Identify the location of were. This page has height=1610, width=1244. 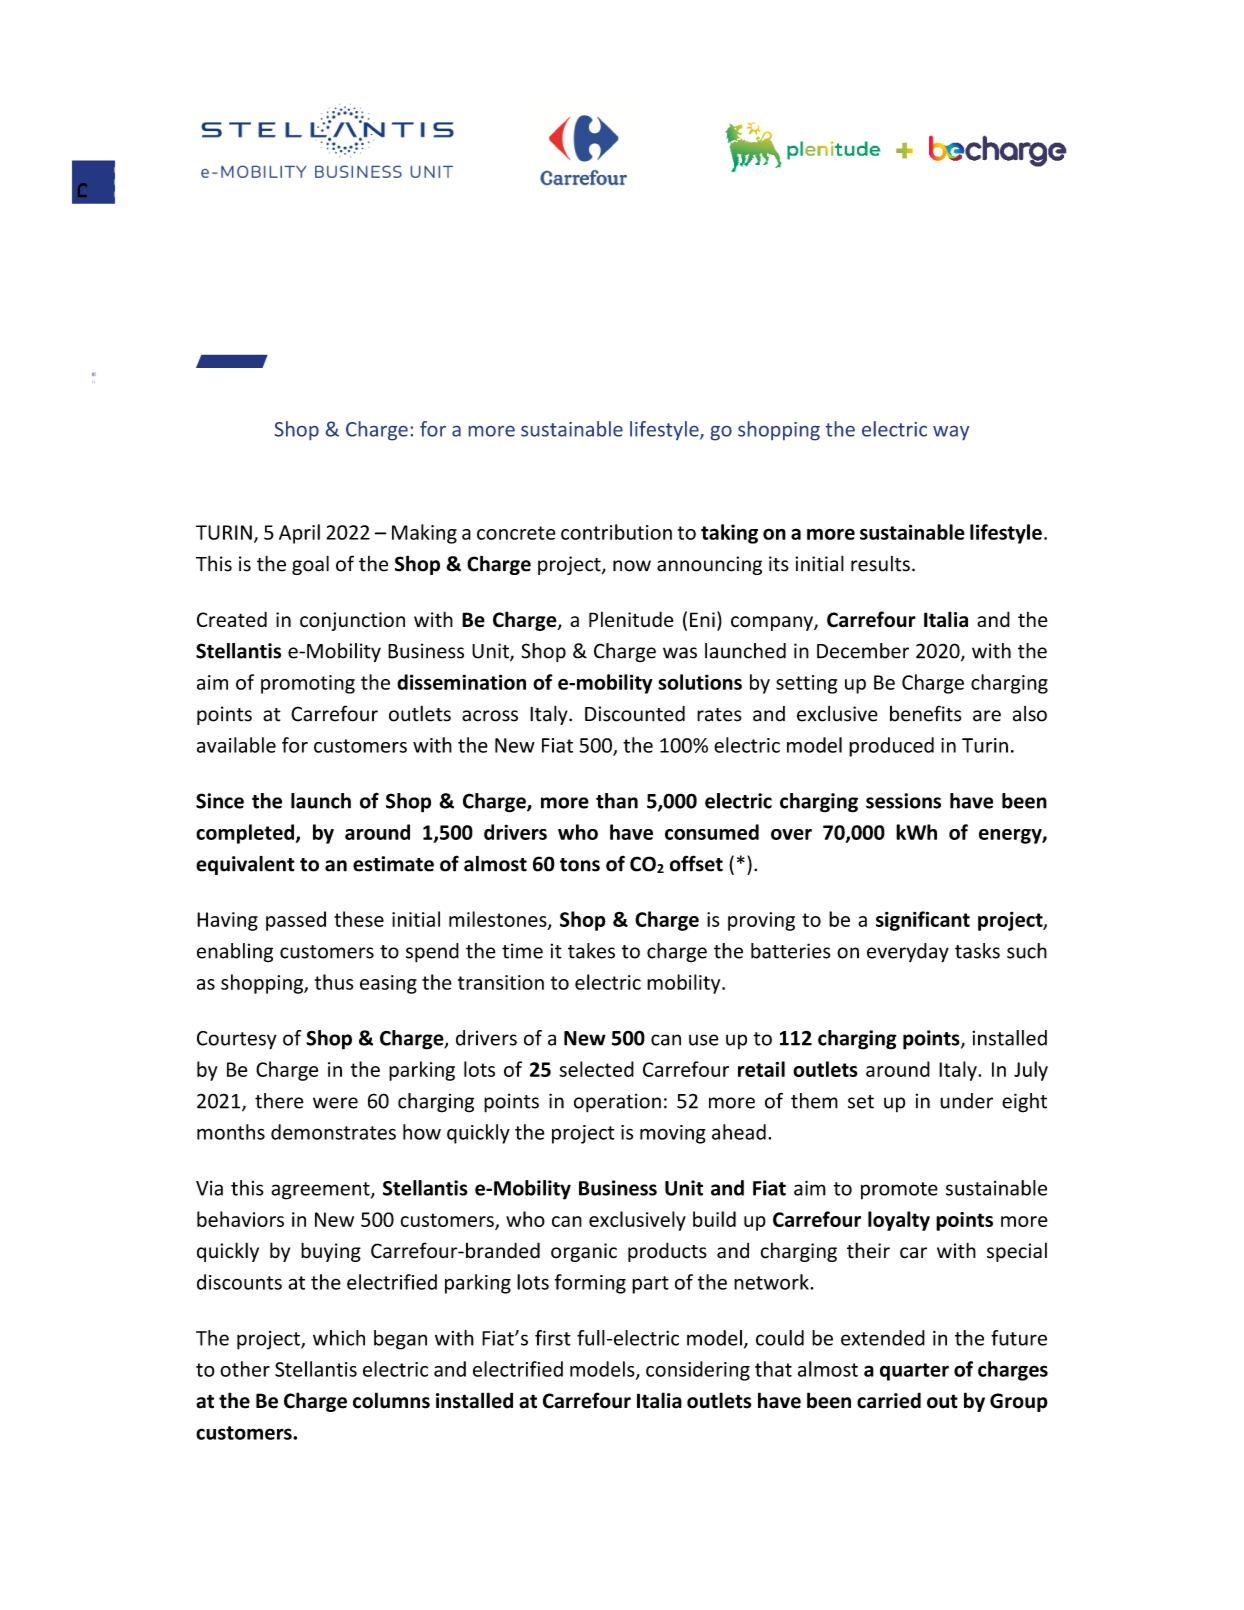
(335, 1103).
